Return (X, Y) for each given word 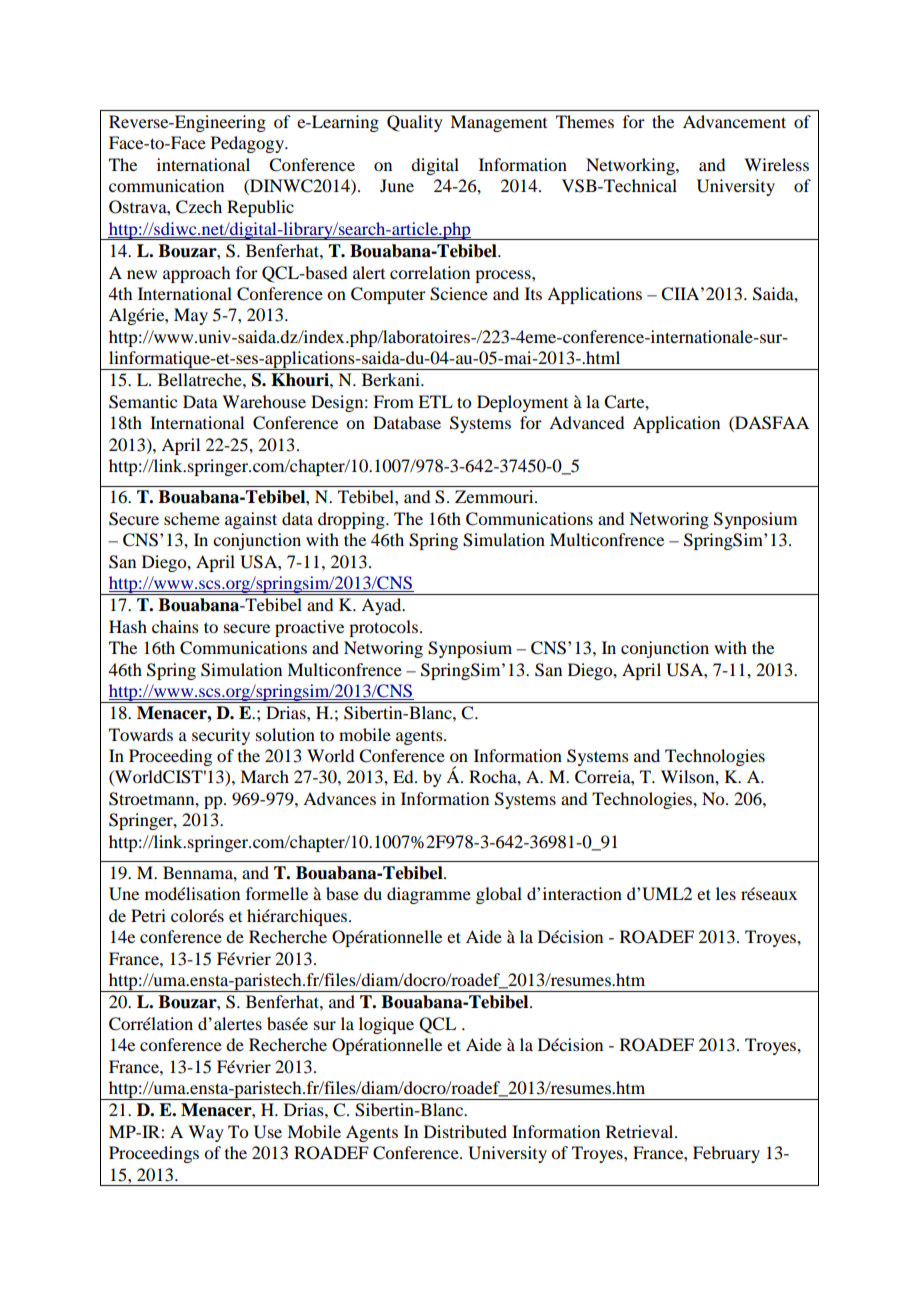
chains (175, 626)
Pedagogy (248, 144)
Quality (415, 123)
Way (206, 1133)
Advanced (586, 422)
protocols (383, 628)
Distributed (465, 1131)
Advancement (734, 121)
